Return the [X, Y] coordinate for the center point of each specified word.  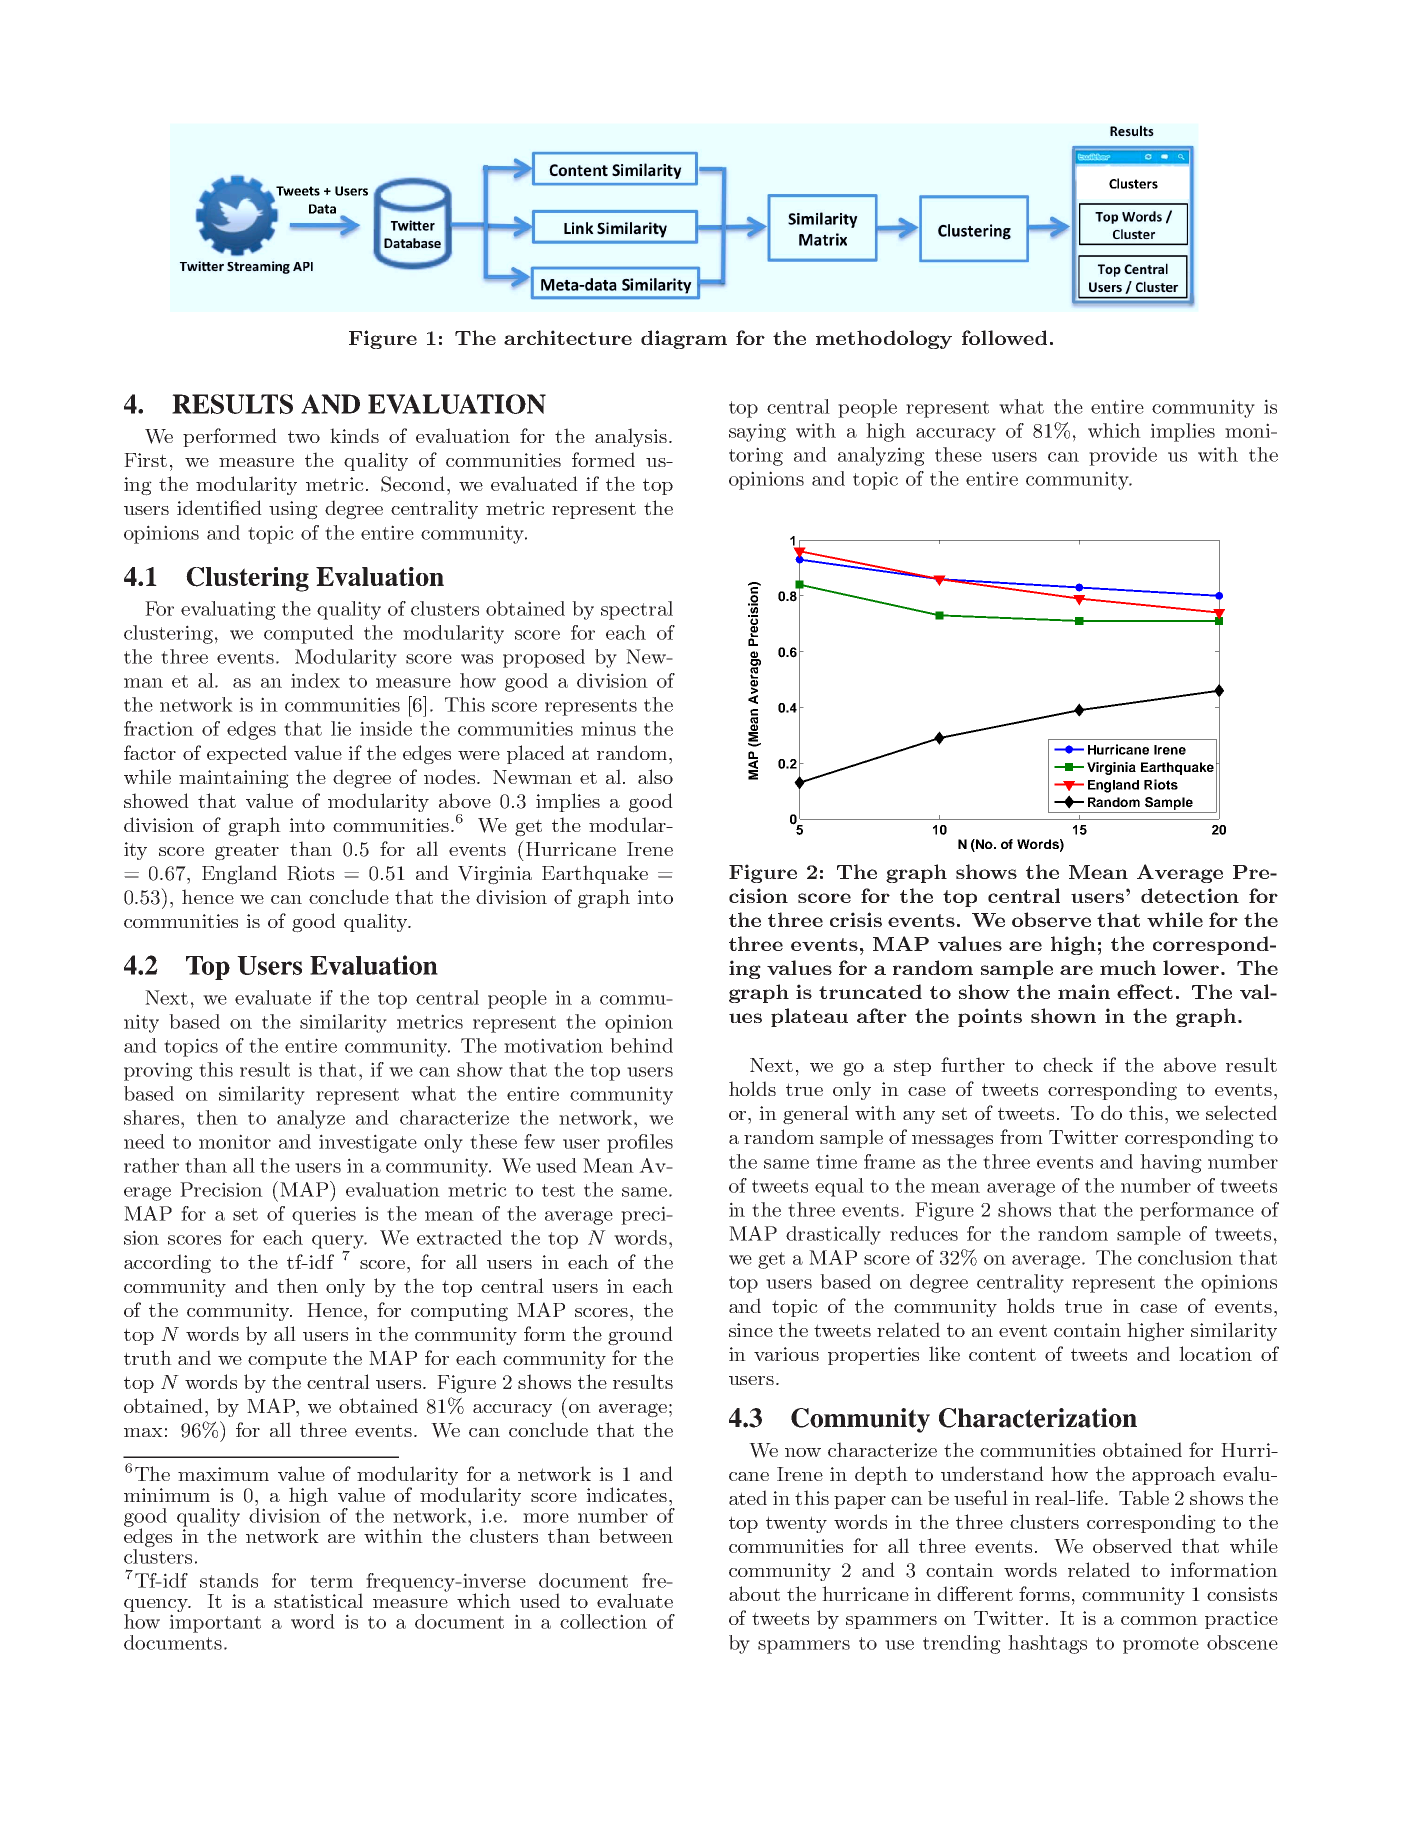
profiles [640, 1143]
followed [1004, 337]
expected [247, 754]
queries [324, 1215]
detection [1190, 895]
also [655, 776]
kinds [354, 435]
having [1171, 1163]
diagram [684, 339]
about [754, 1593]
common [1159, 1620]
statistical [318, 1600]
